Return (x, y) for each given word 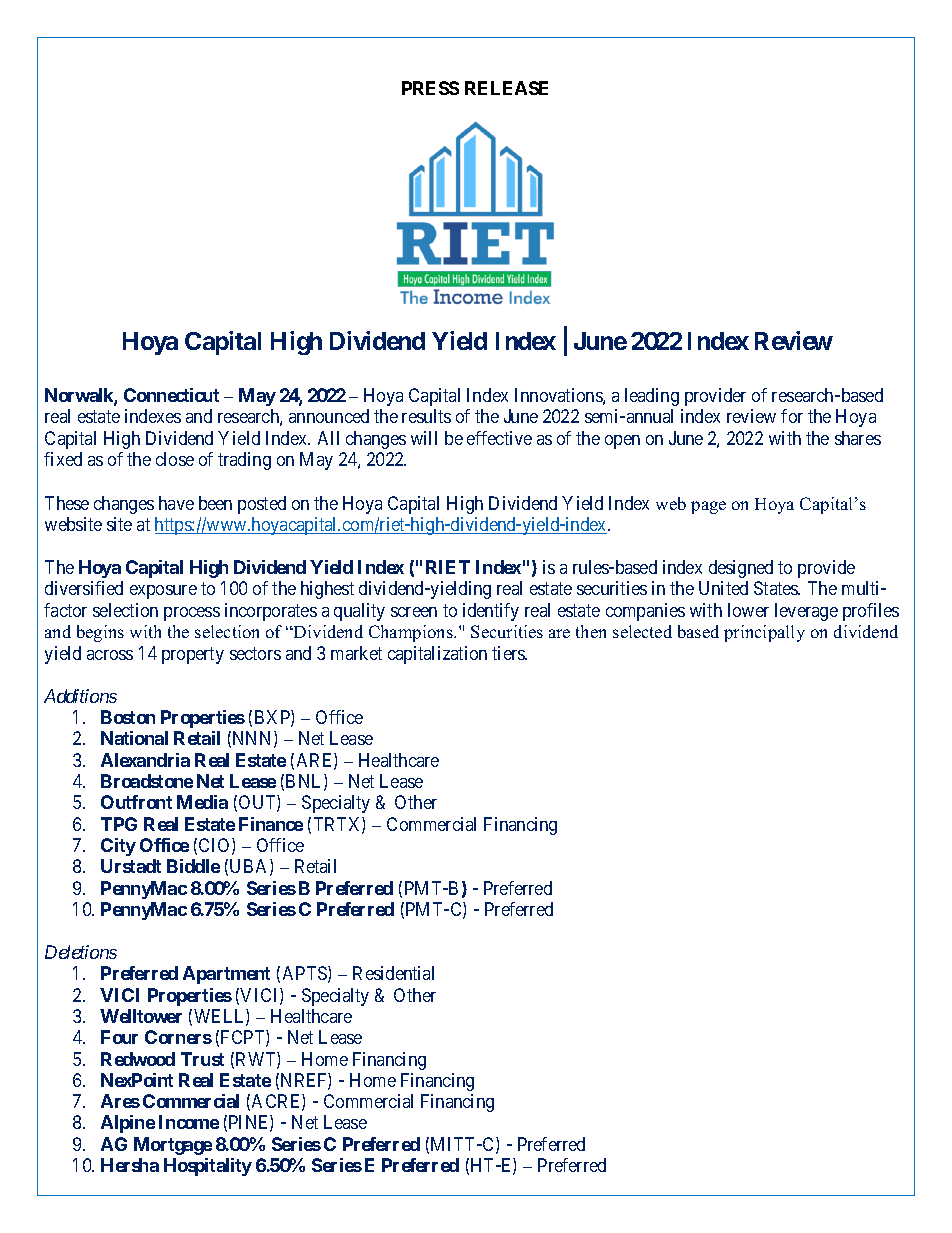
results (426, 416)
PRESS (430, 88)
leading (652, 397)
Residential (393, 973)
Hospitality (208, 1167)
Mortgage (173, 1146)
